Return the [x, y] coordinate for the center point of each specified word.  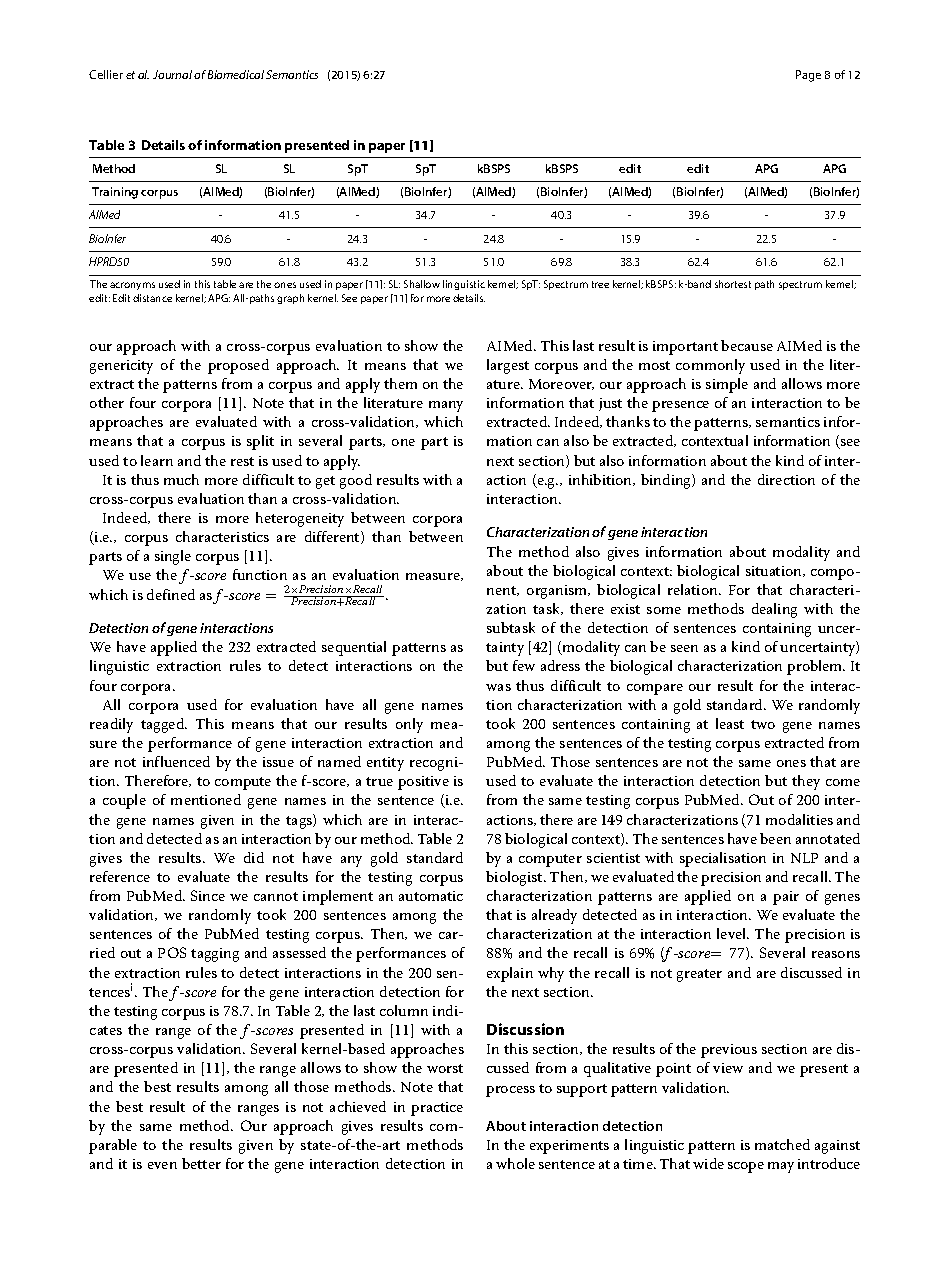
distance [152, 298]
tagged [164, 725]
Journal [172, 74]
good [356, 481]
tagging [215, 955]
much [181, 479]
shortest [733, 284]
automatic [431, 896]
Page [808, 76]
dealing [774, 610]
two [763, 724]
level [733, 933]
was [498, 687]
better [201, 1163]
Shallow [422, 284]
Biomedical [236, 74]
